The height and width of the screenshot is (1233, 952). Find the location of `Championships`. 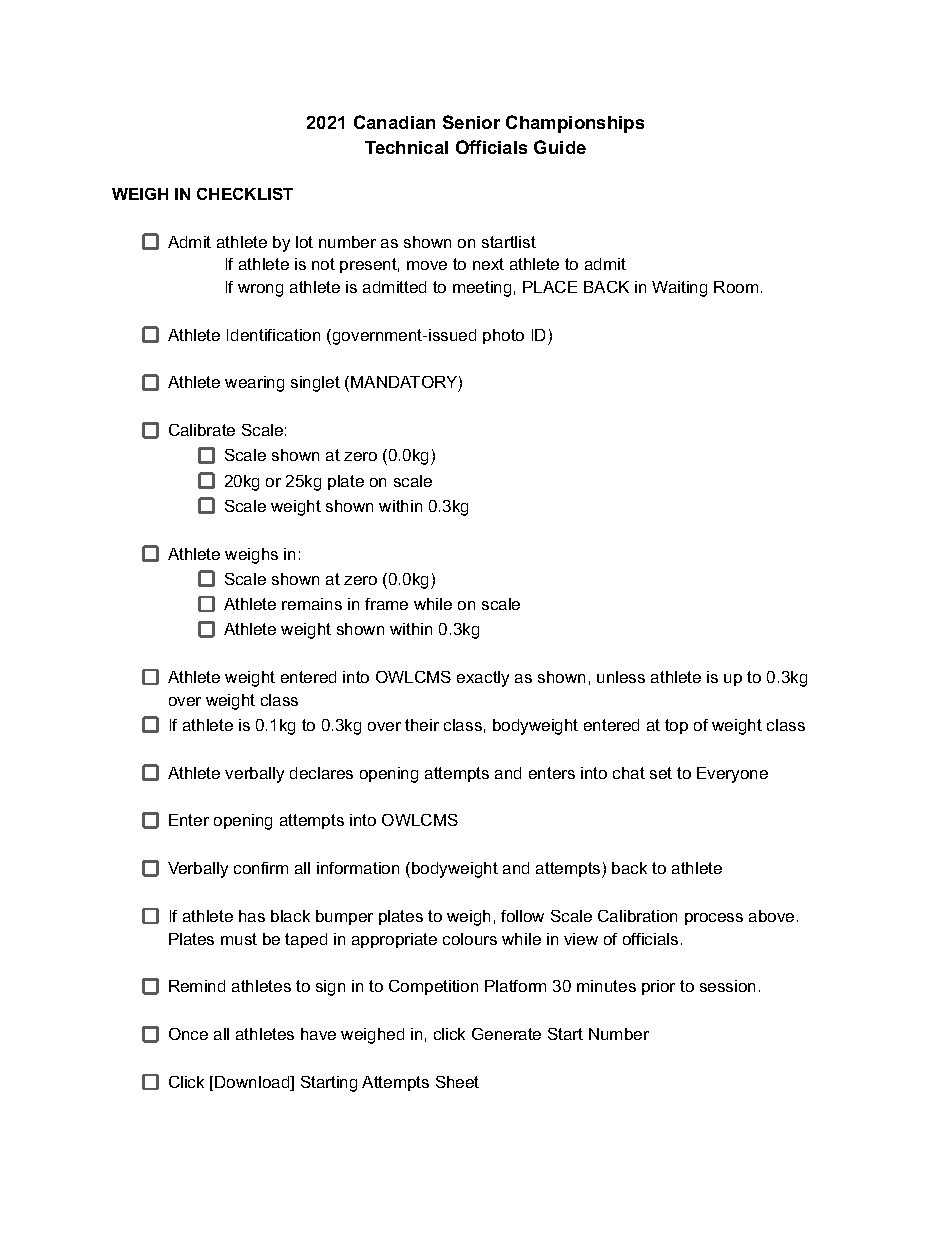

Championships is located at coordinates (575, 124).
